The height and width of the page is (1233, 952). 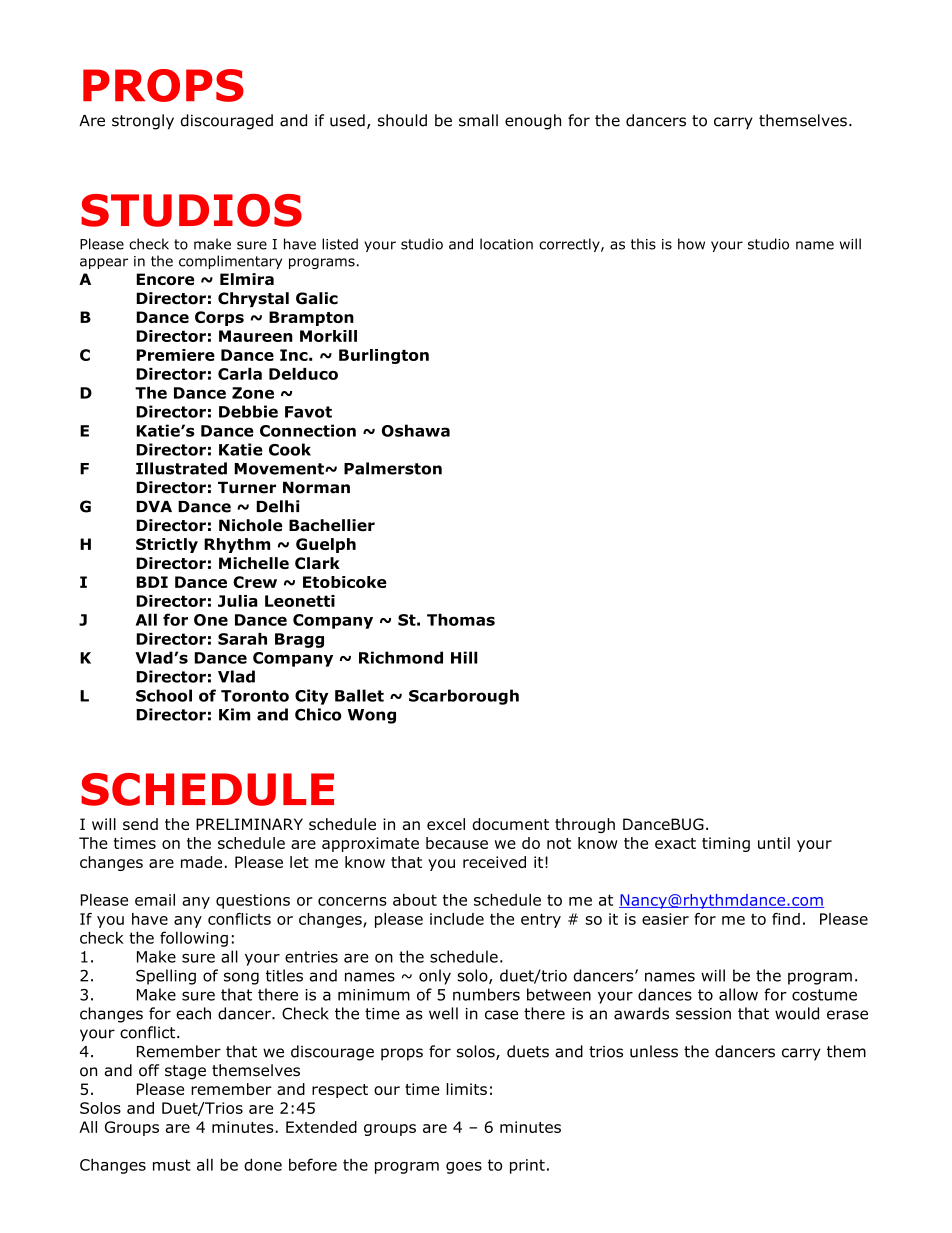 I want to click on email, so click(x=155, y=900).
